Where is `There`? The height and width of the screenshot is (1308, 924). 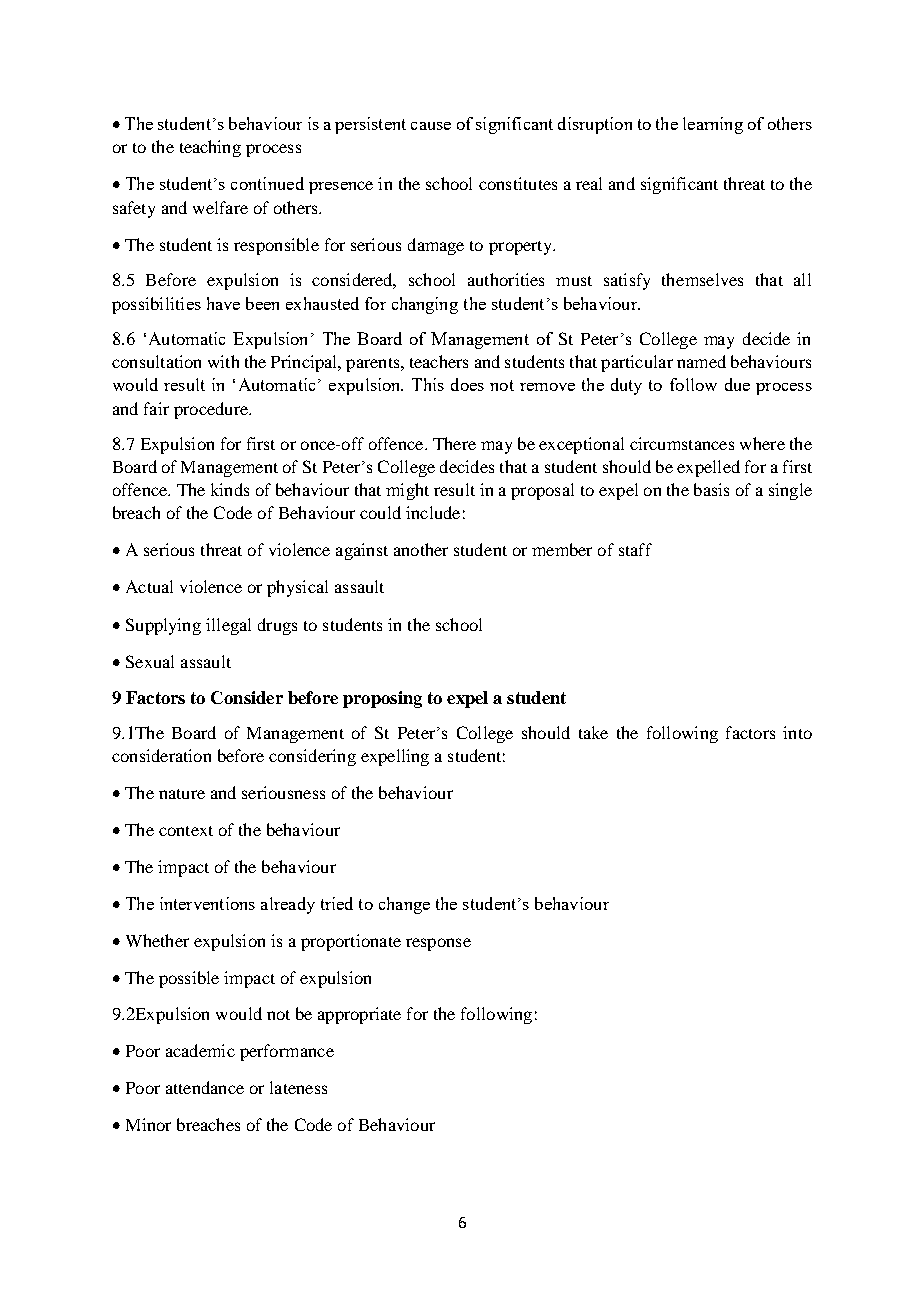 There is located at coordinates (454, 443).
